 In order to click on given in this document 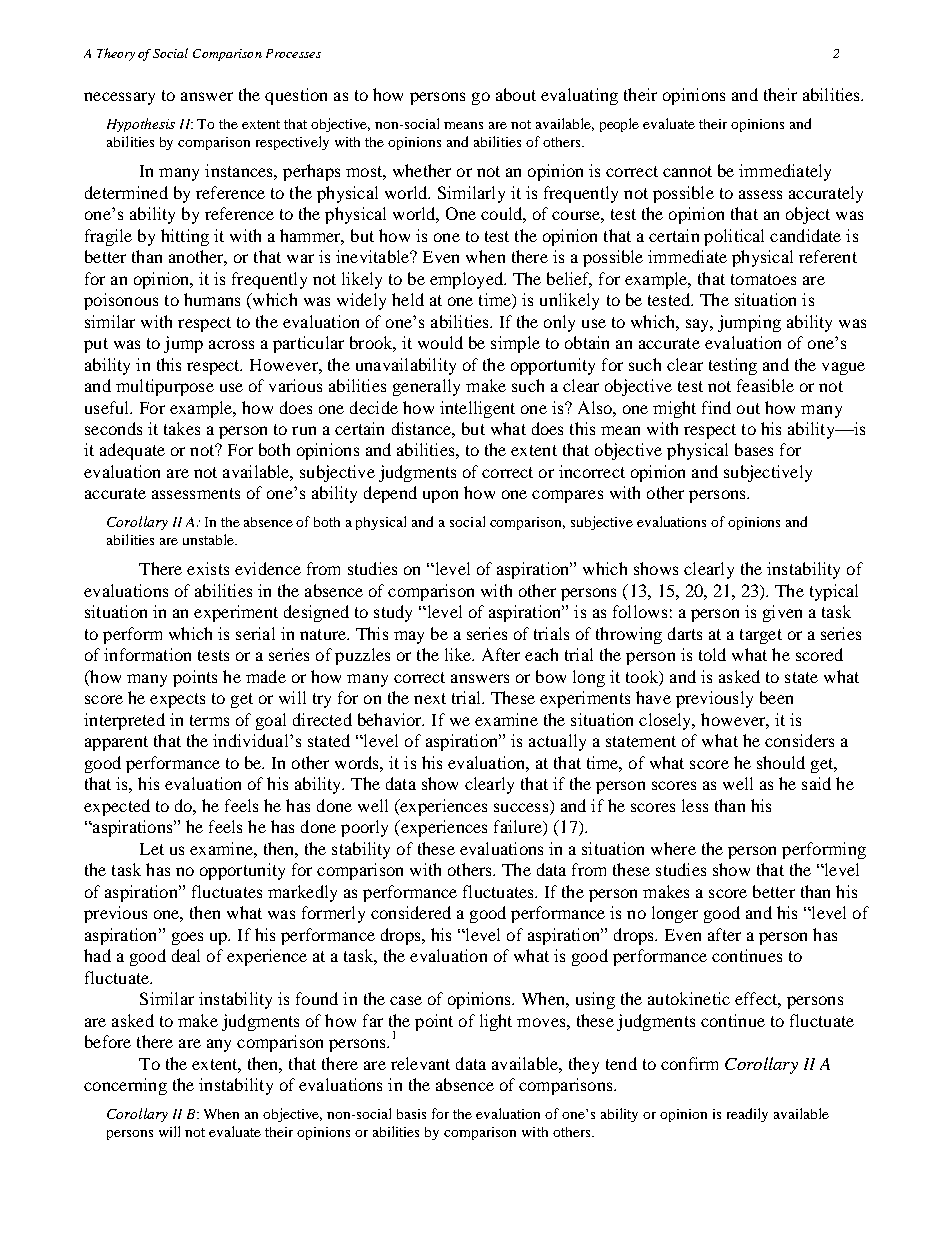, I will do `click(782, 613)`.
